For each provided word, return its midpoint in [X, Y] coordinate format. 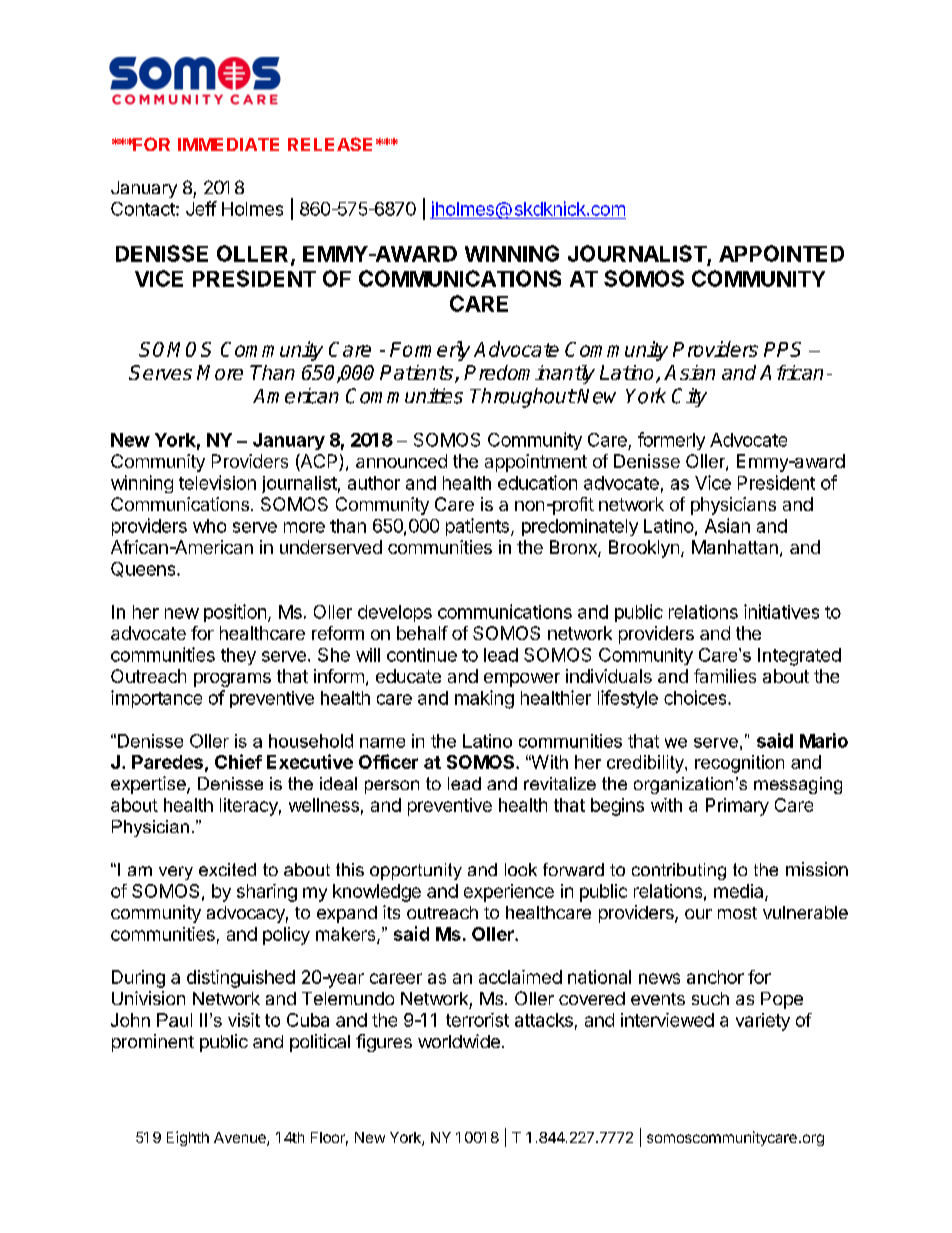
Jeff [201, 208]
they [238, 656]
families [725, 676]
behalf [422, 633]
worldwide [459, 1041]
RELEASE [330, 144]
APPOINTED [781, 253]
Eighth [188, 1138]
